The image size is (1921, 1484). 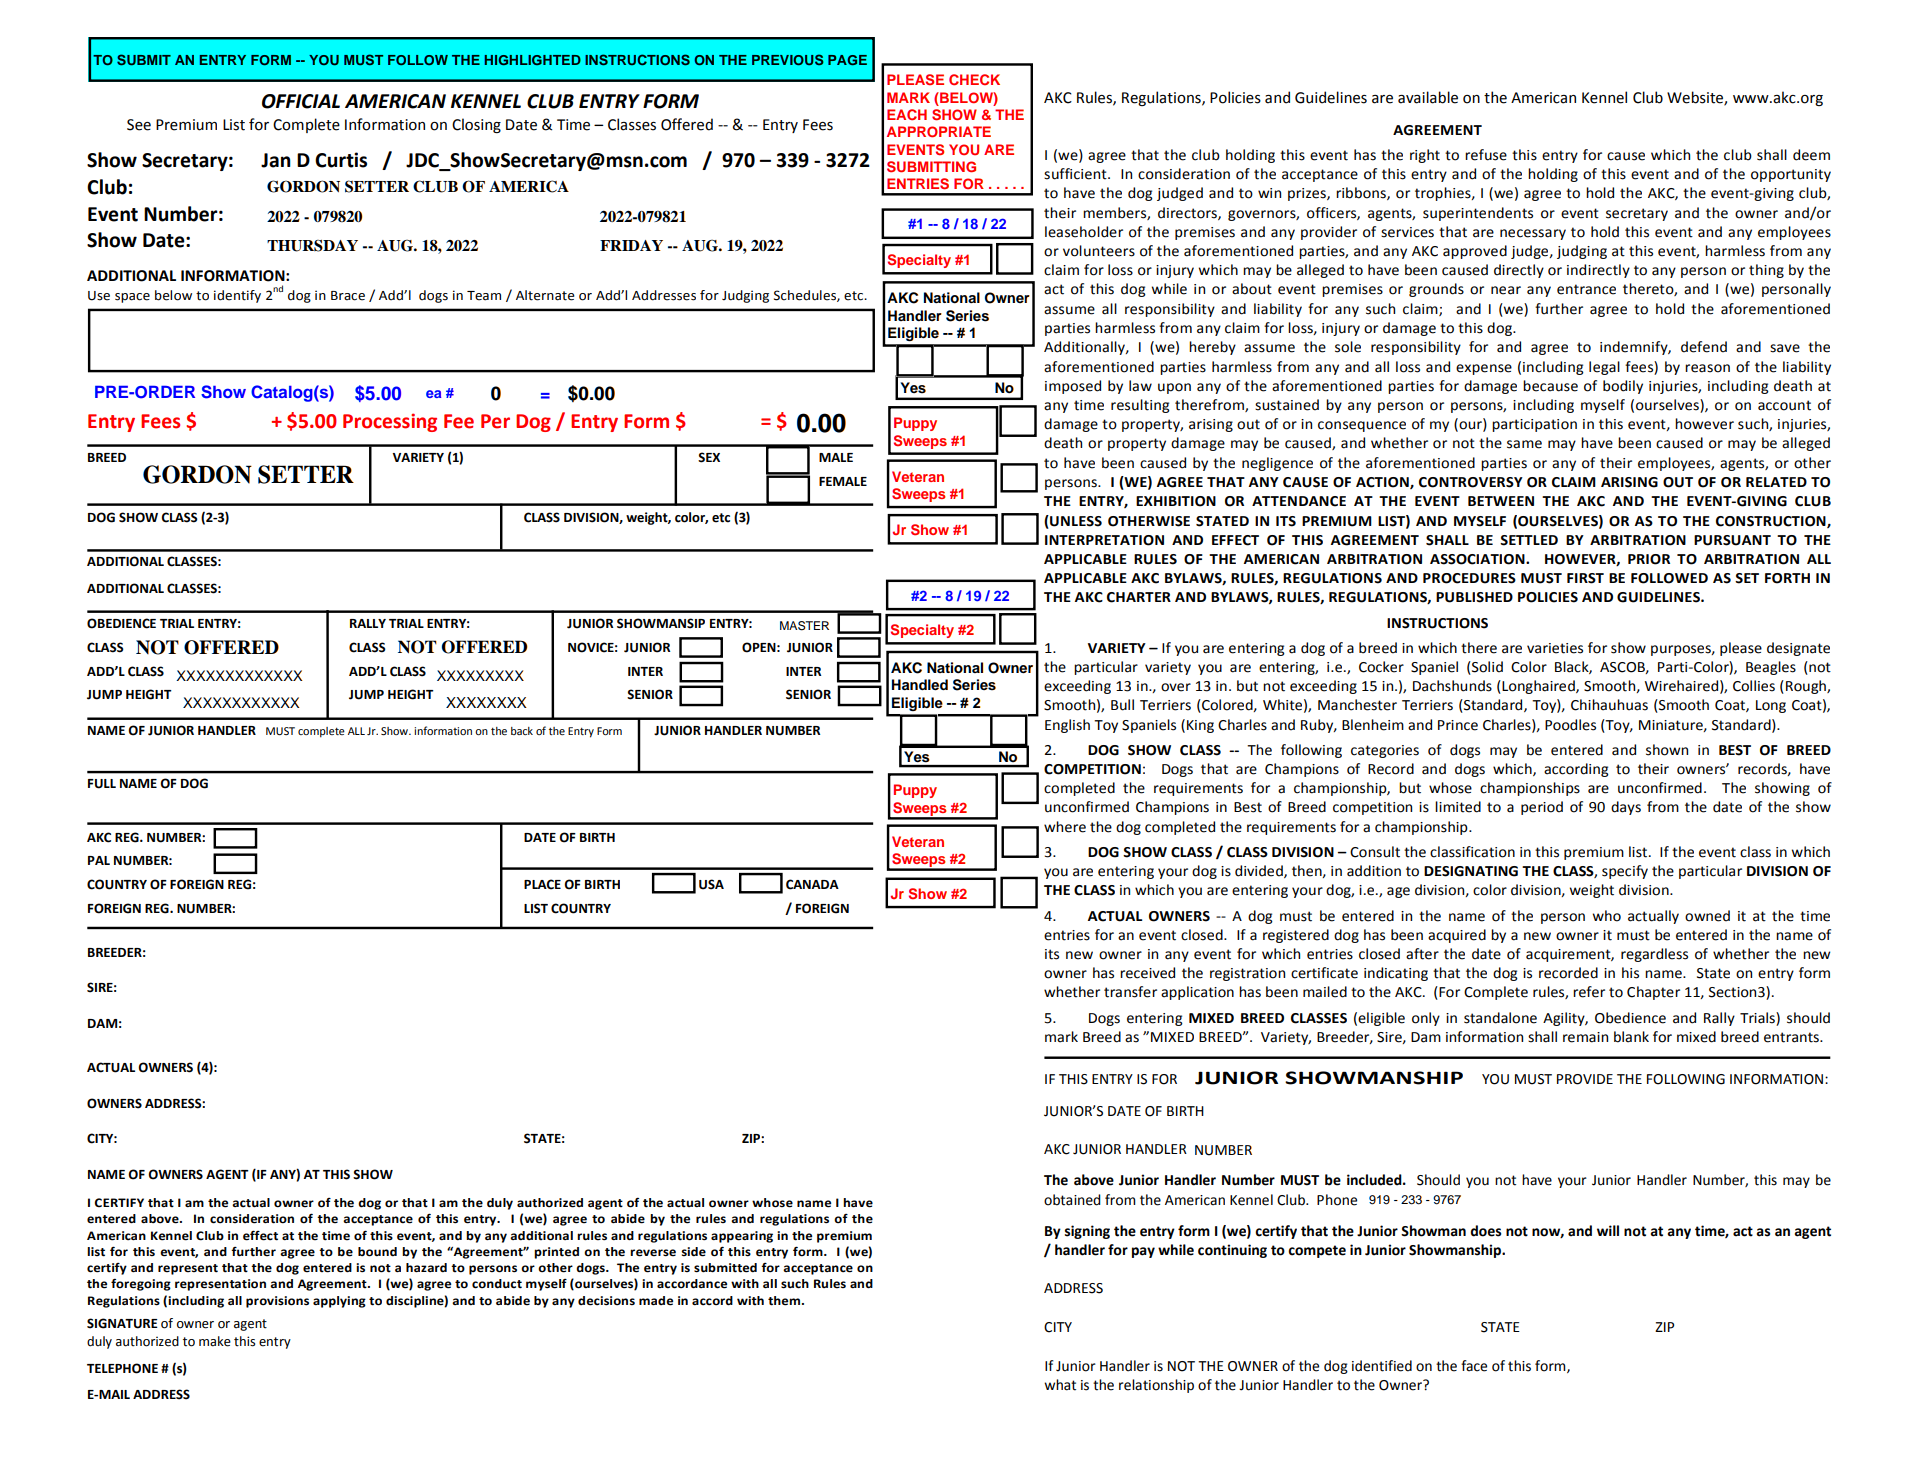 What do you see at coordinates (390, 422) in the page?
I see `Processing` at bounding box center [390, 422].
